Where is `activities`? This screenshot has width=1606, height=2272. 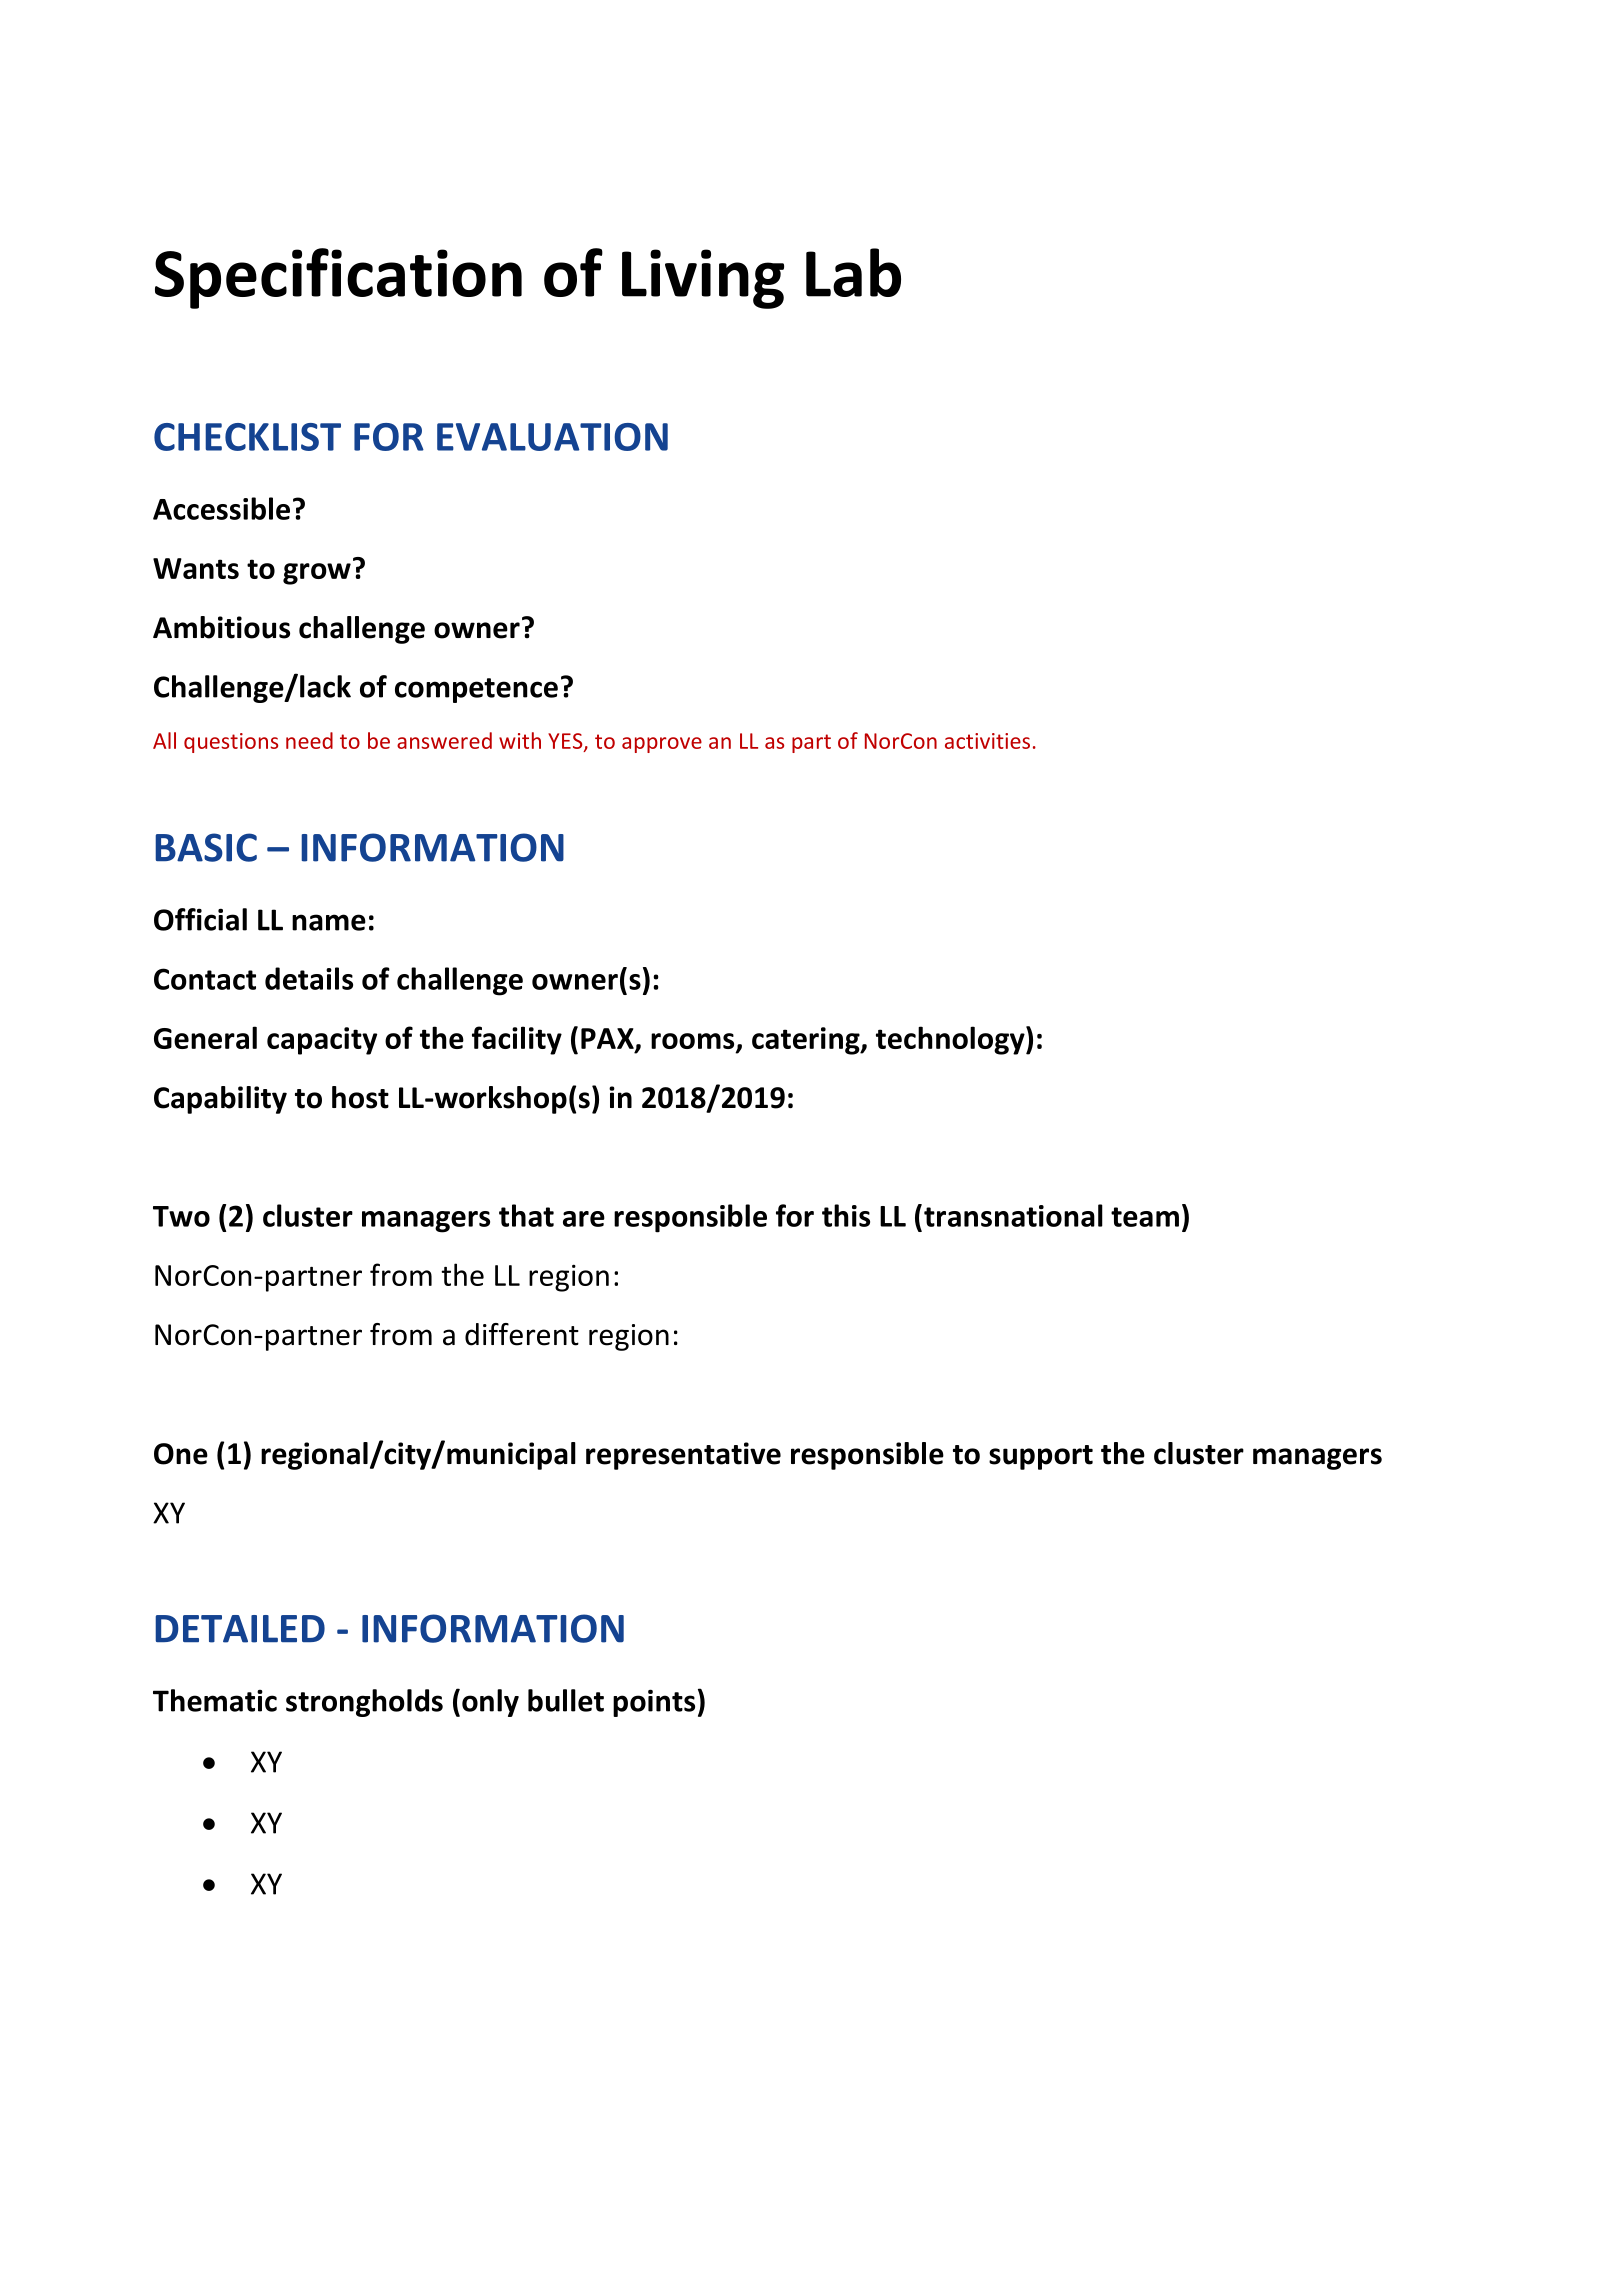
activities is located at coordinates (987, 741).
